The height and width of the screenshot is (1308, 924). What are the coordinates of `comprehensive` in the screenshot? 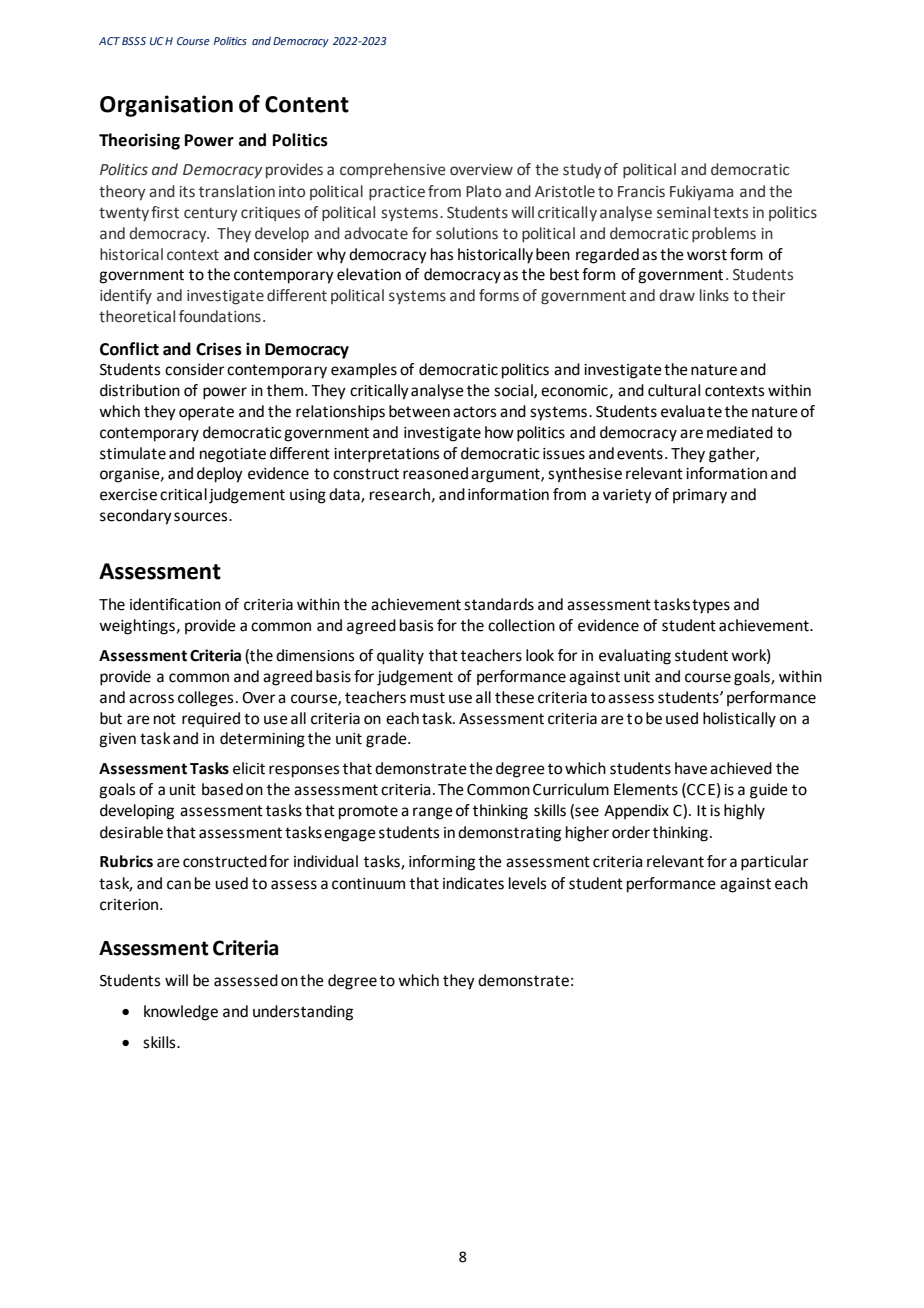 It's located at (392, 170).
